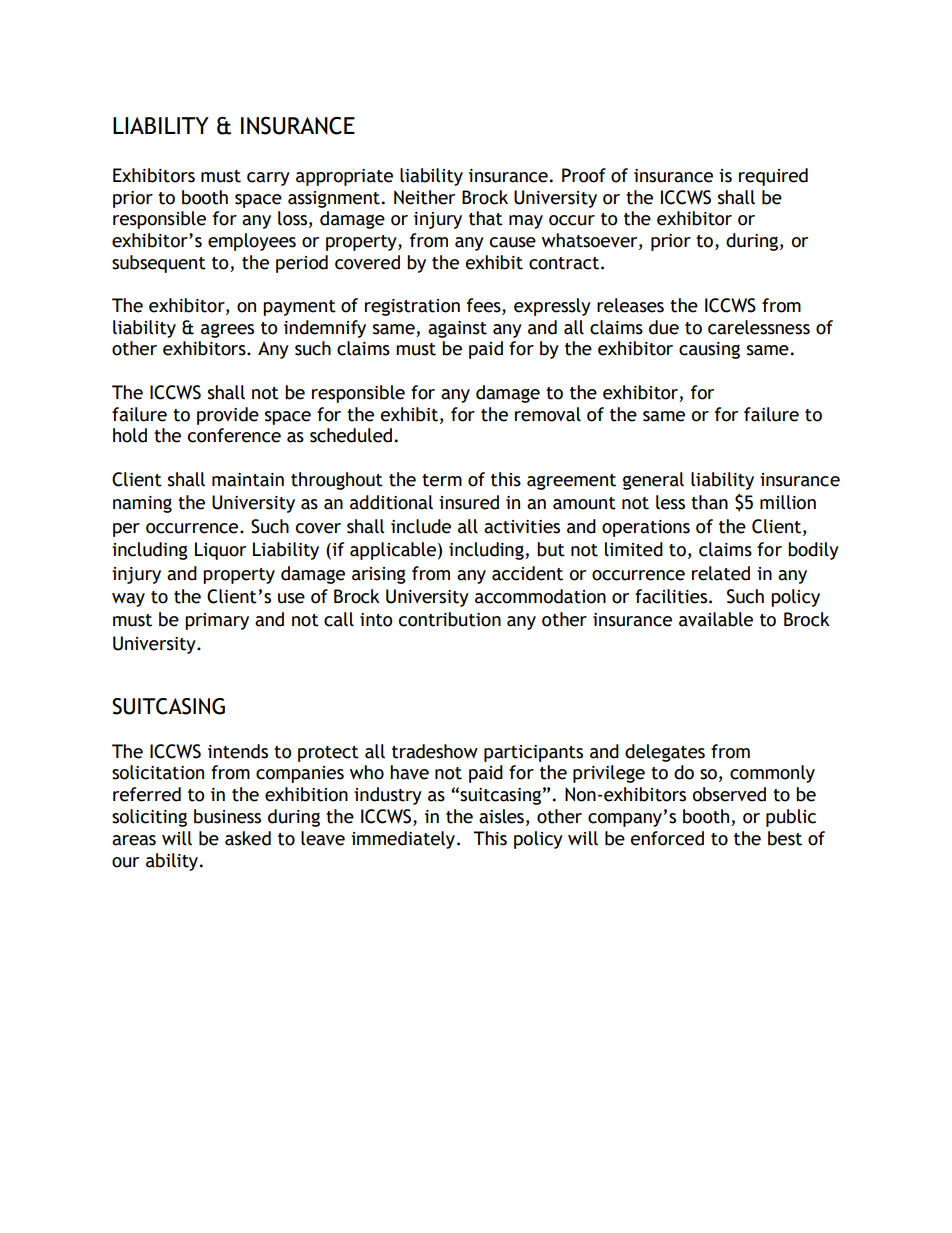 This screenshot has width=952, height=1233. Describe the element at coordinates (450, 619) in the screenshot. I see `contribution` at that location.
